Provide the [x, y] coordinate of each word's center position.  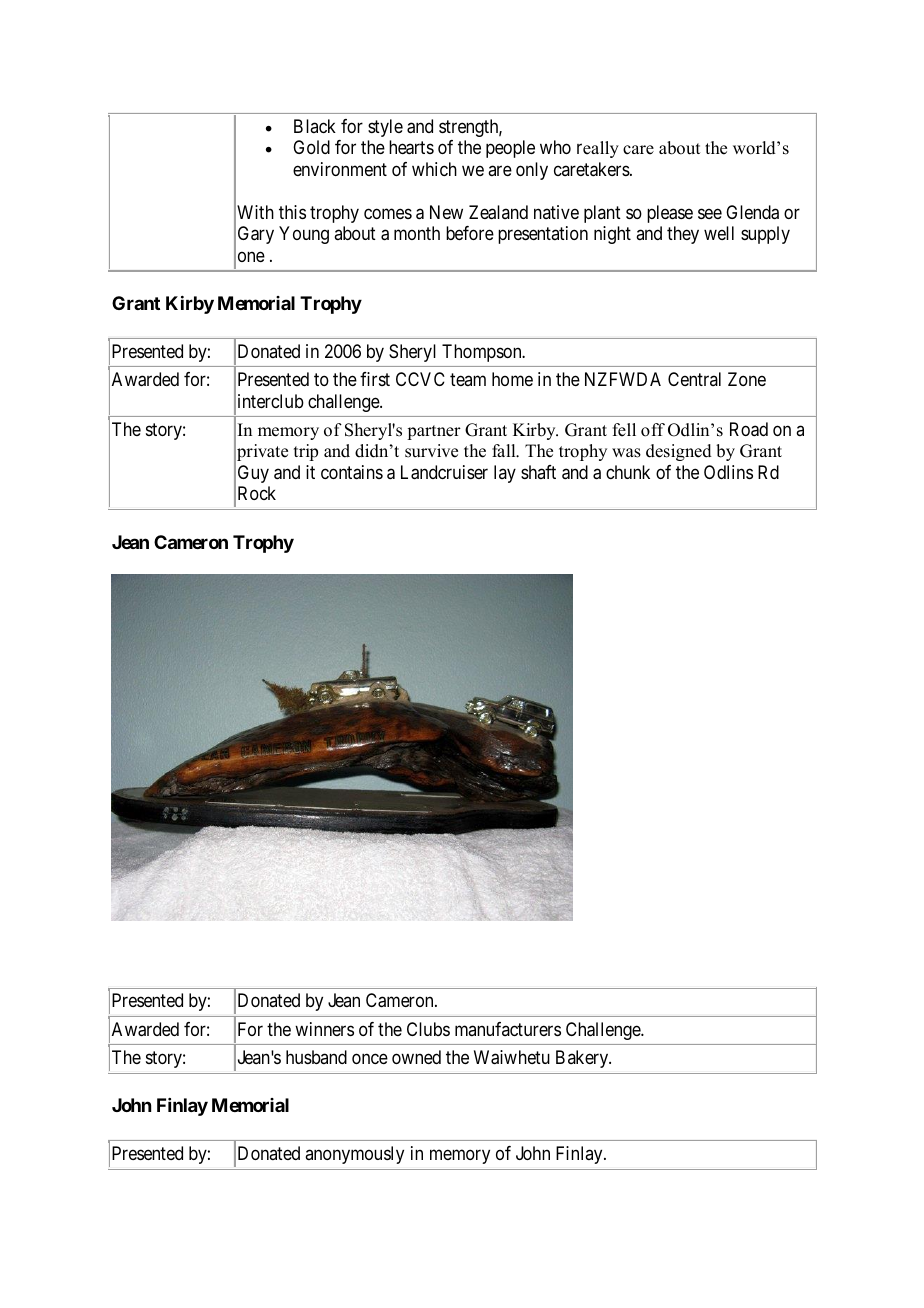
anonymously [354, 1155]
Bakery [583, 1059]
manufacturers [508, 1029]
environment [340, 169]
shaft [538, 472]
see [710, 213]
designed [679, 452]
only [532, 171]
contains [352, 472]
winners [324, 1029]
